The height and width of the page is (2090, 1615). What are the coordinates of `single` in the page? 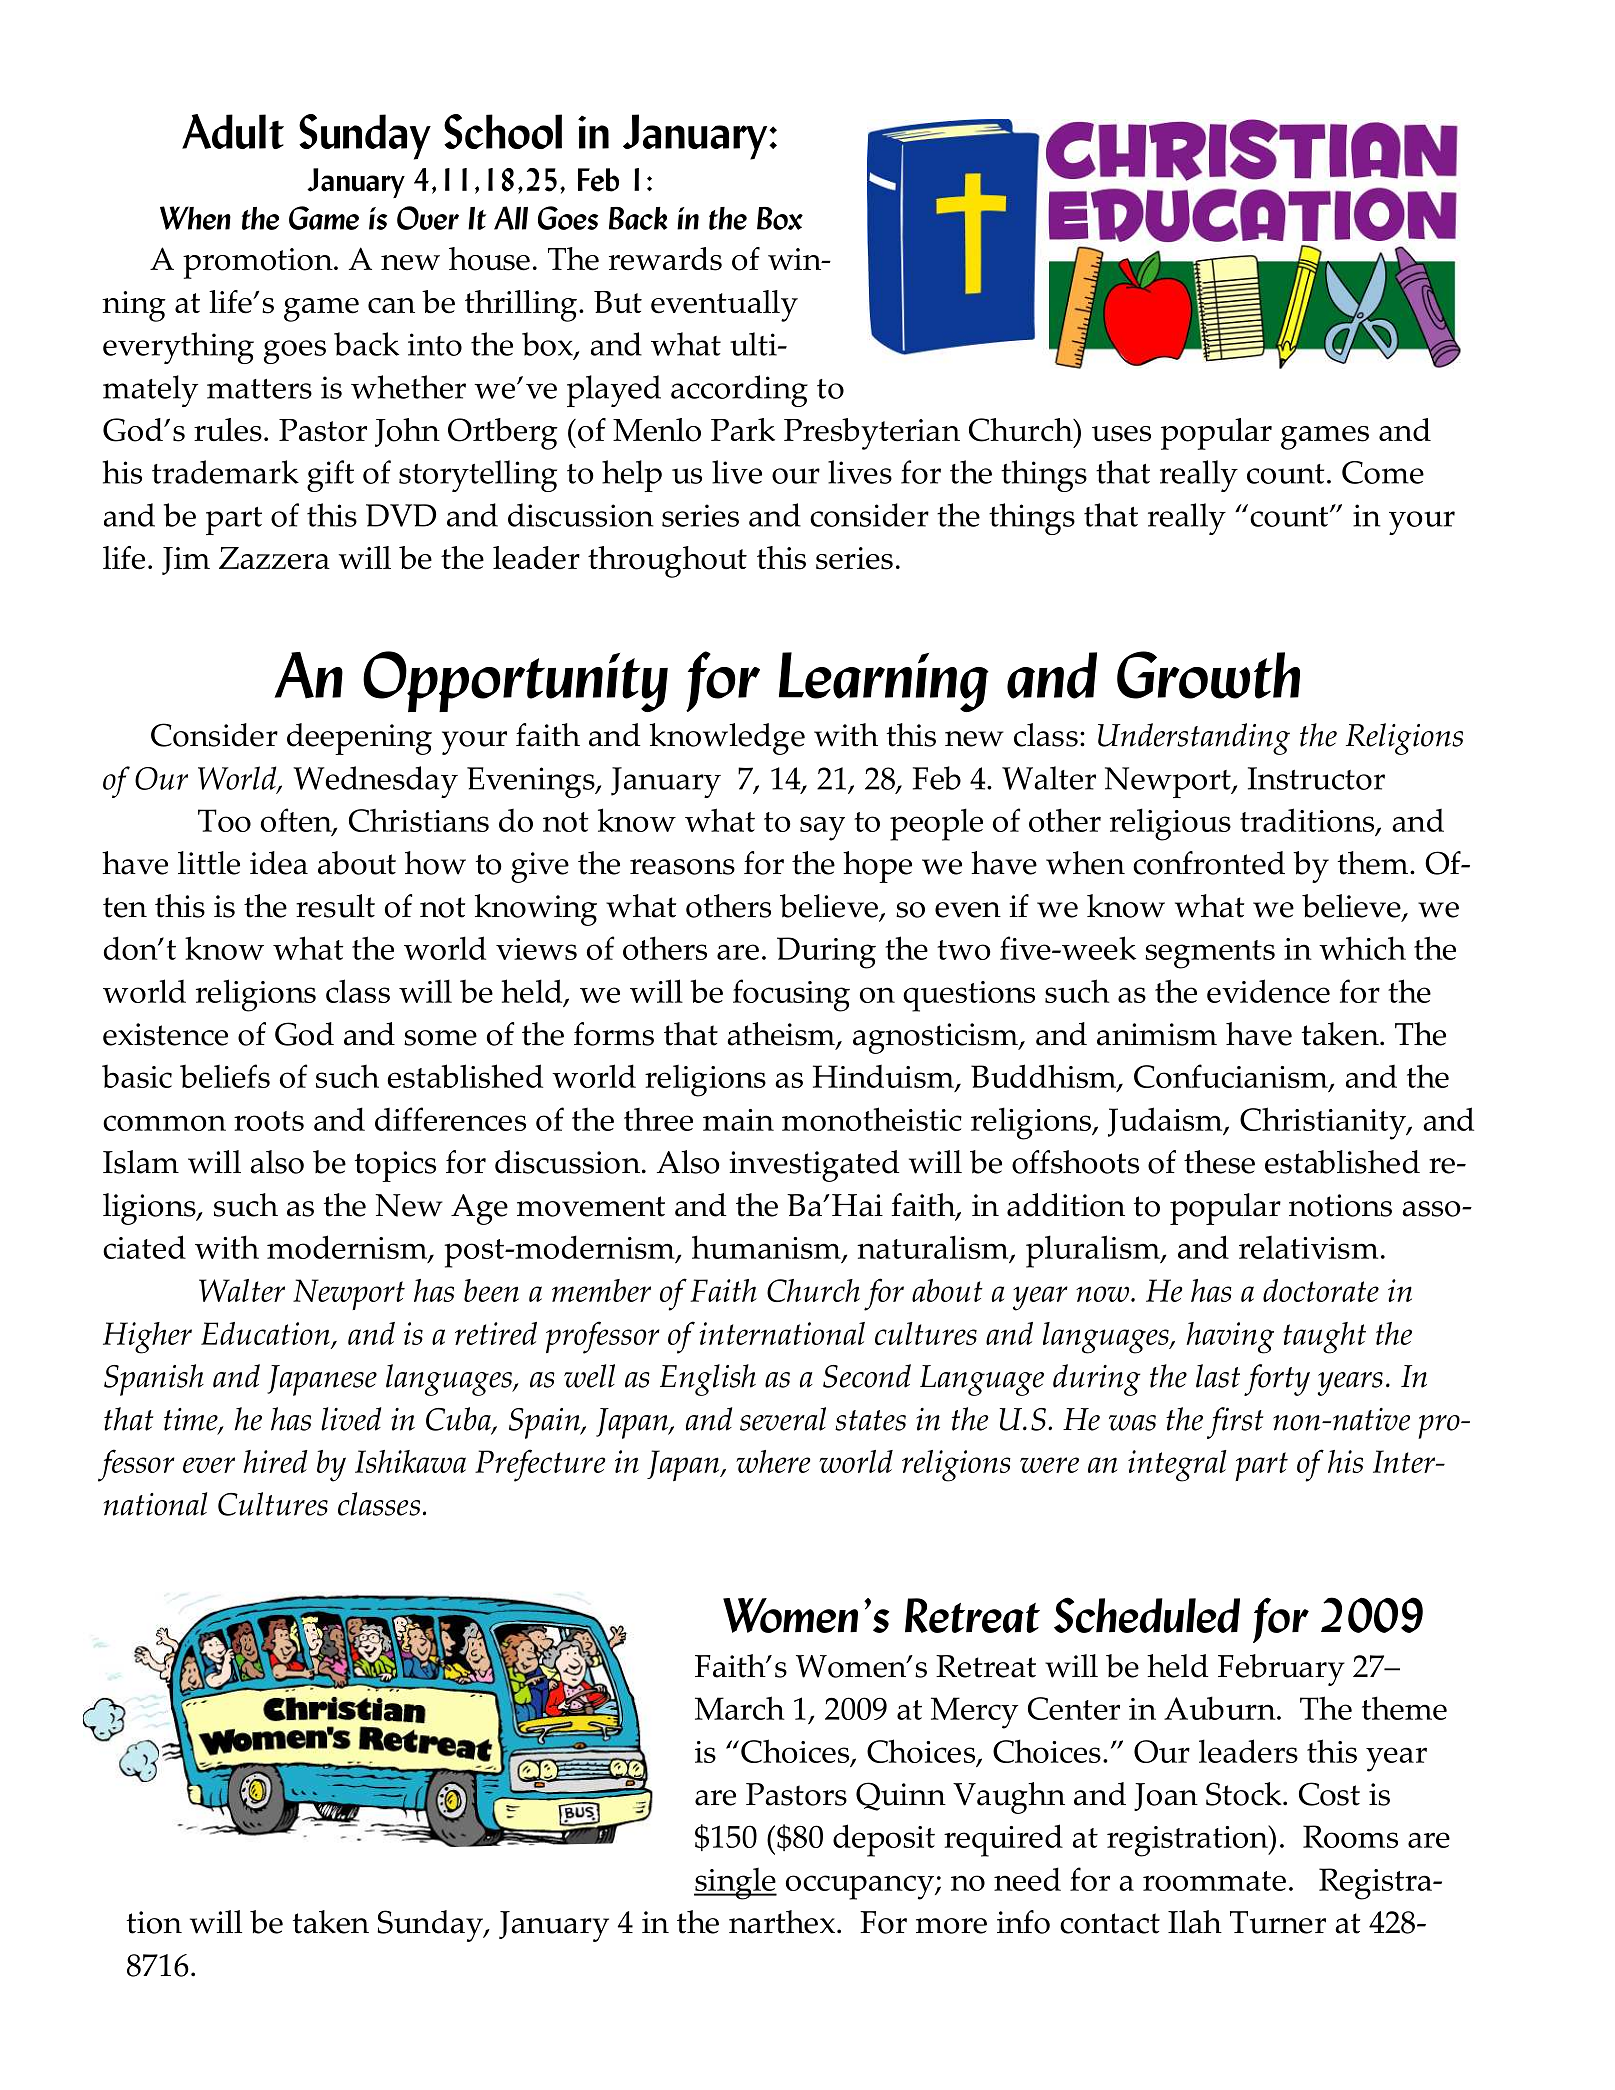 It's located at (735, 1883).
